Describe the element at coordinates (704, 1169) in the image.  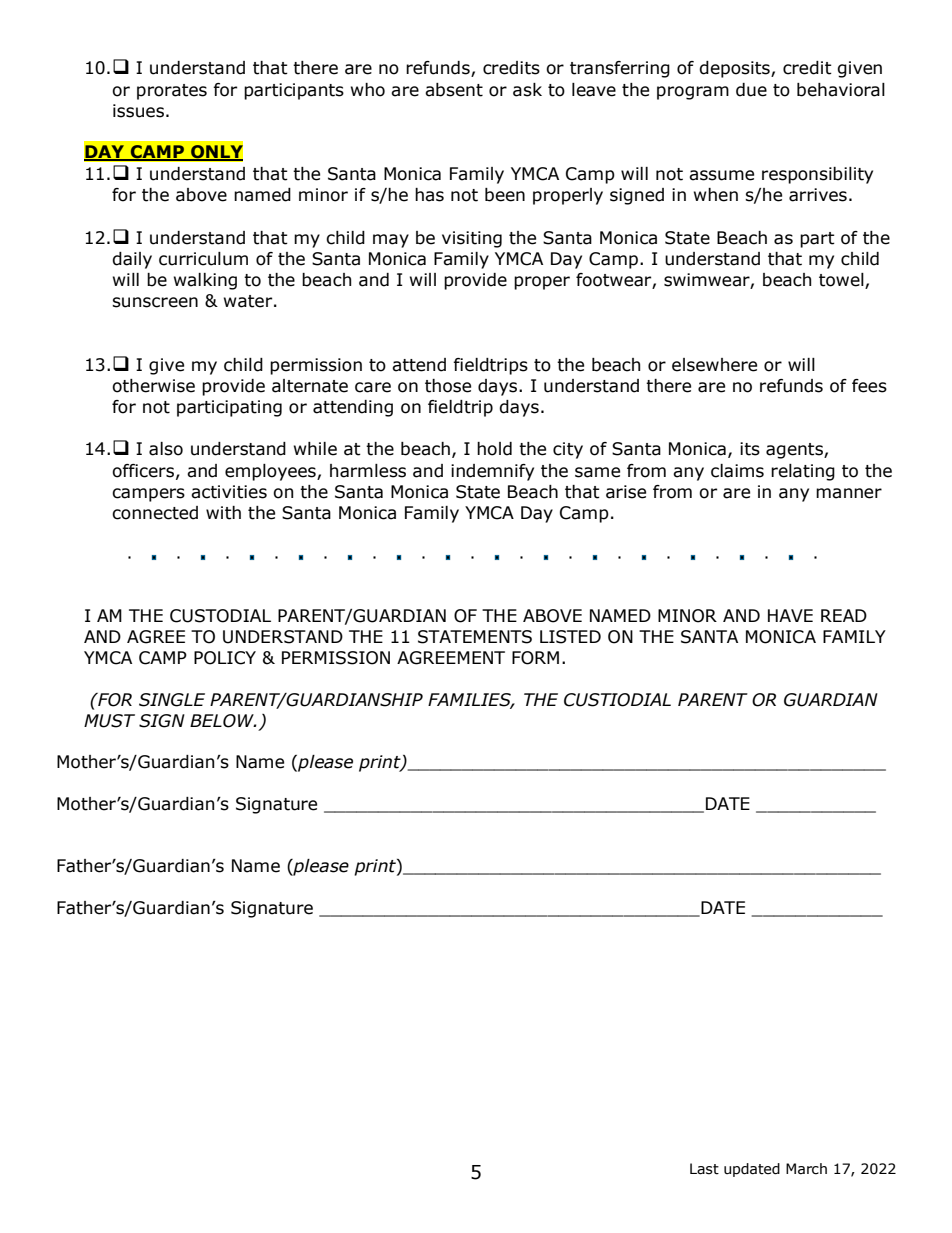
I see `Last` at that location.
